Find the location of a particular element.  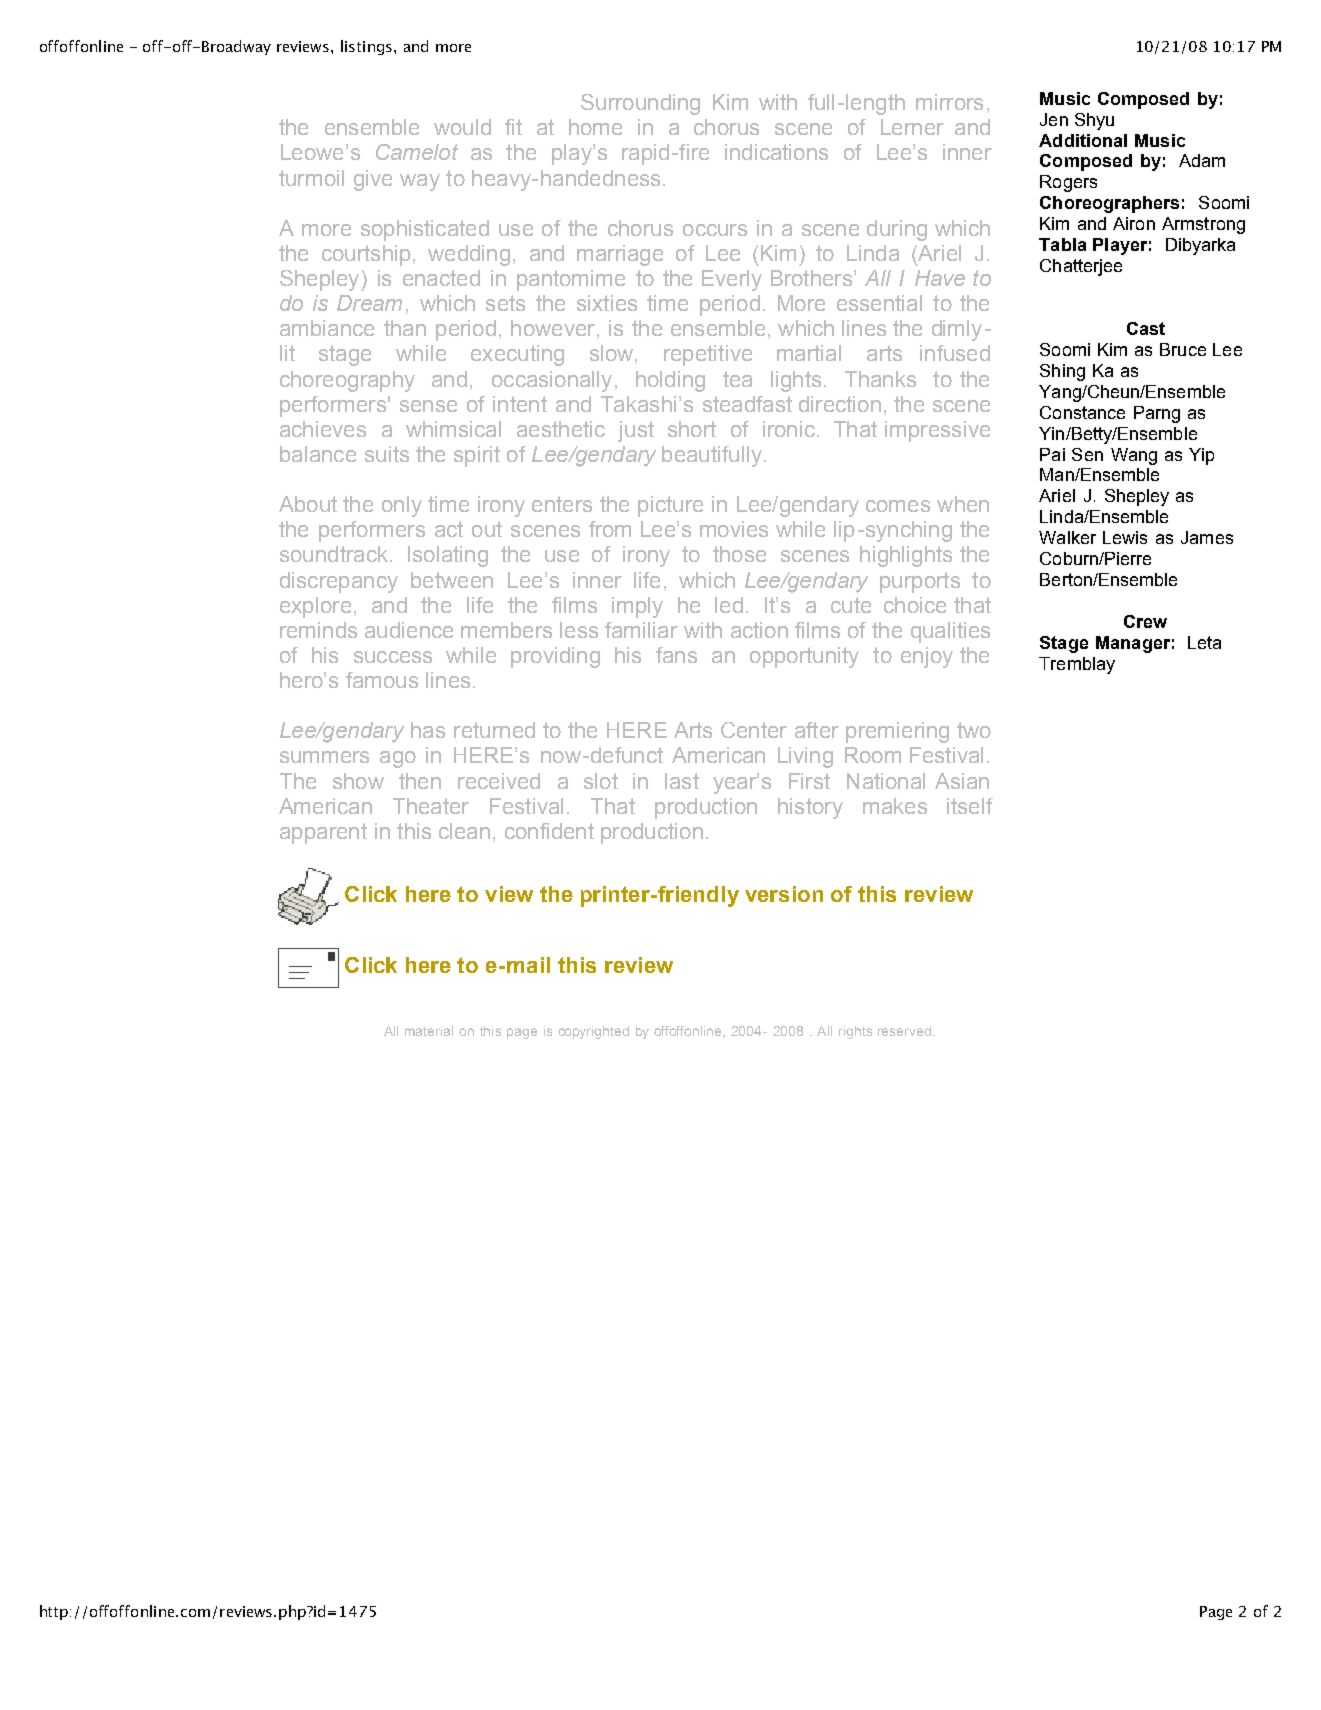

rights is located at coordinates (855, 1032).
